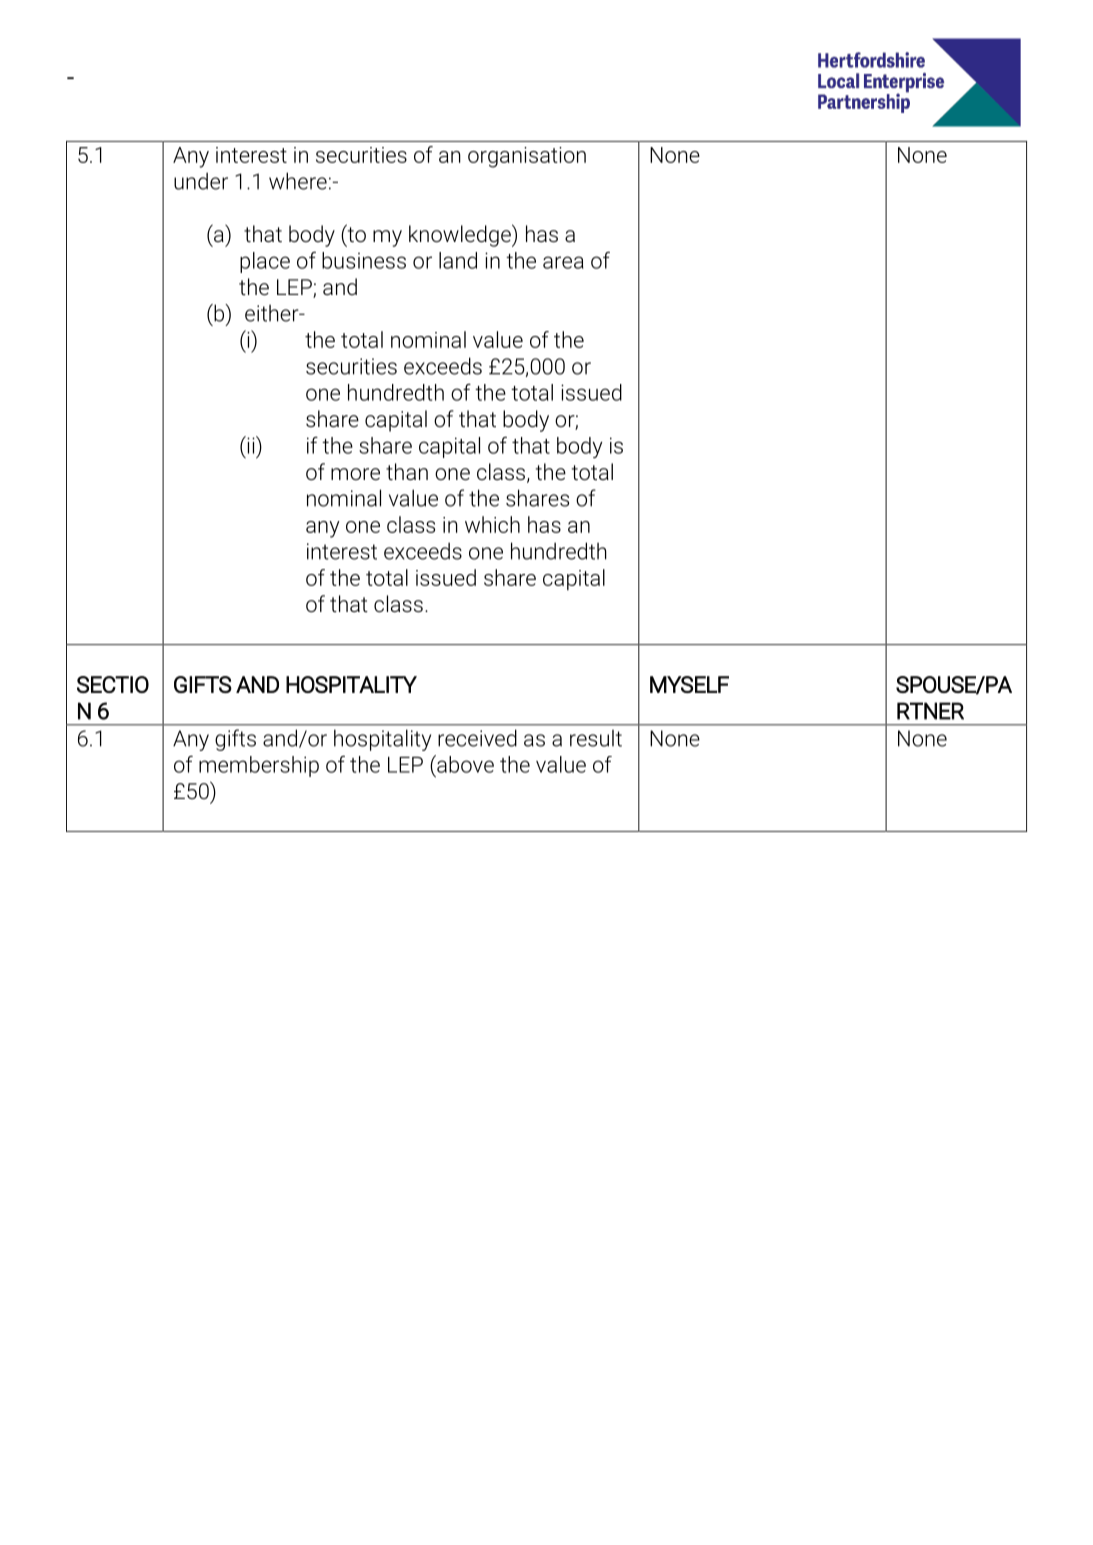  Describe the element at coordinates (477, 738) in the image. I see `received` at that location.
